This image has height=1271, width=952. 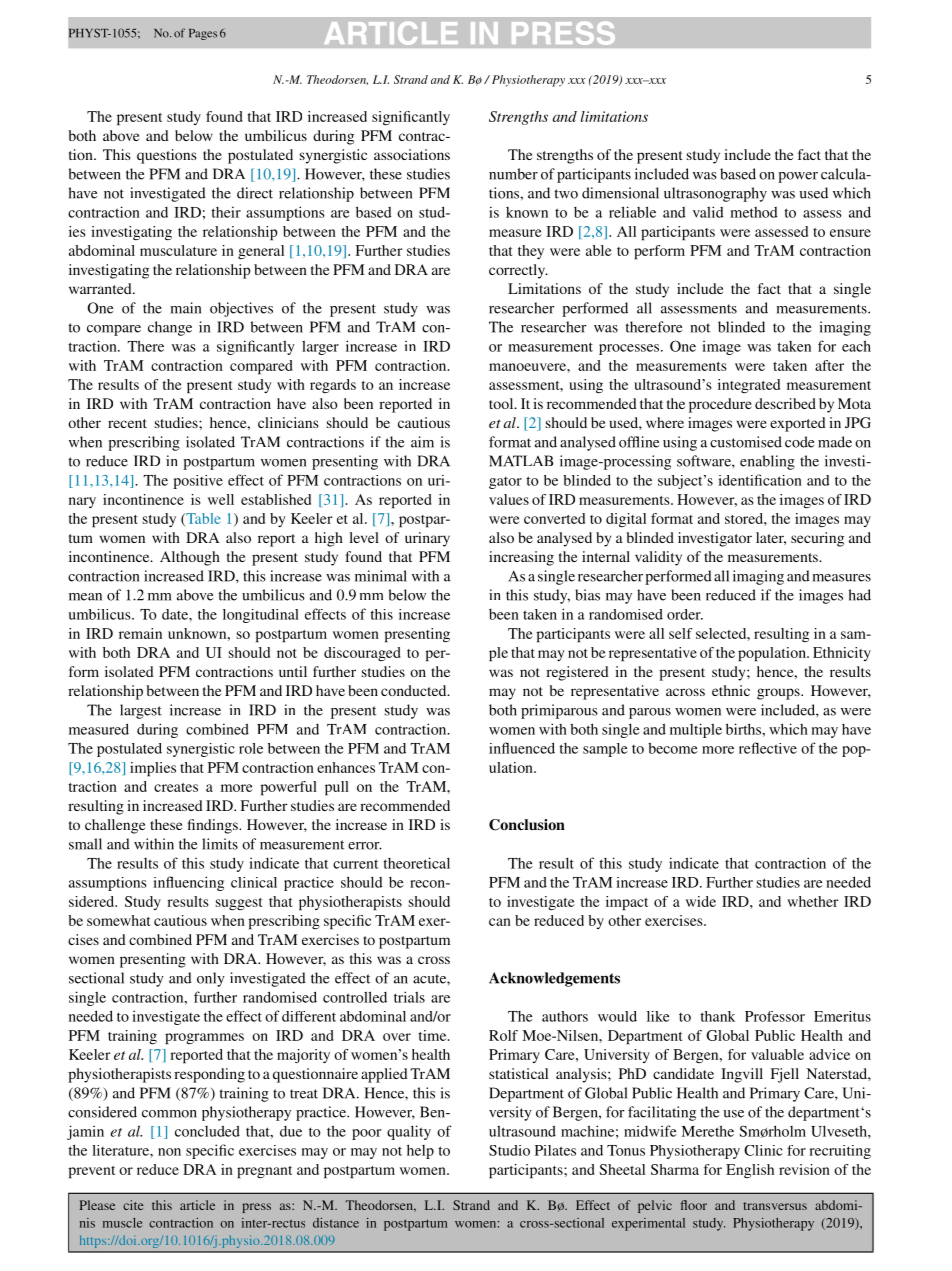 I want to click on integrated, so click(x=749, y=386).
